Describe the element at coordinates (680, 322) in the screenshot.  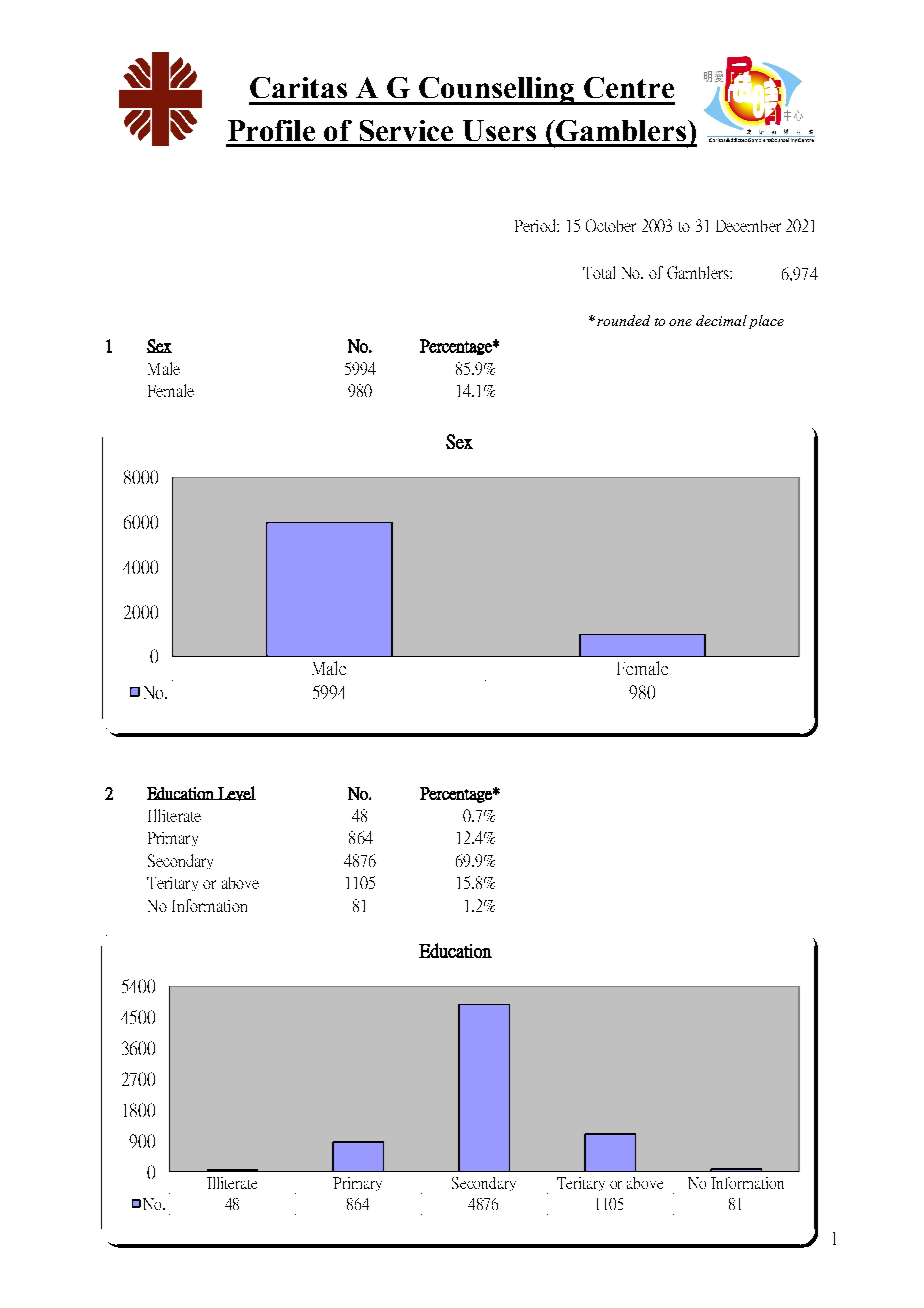
I see `one` at that location.
